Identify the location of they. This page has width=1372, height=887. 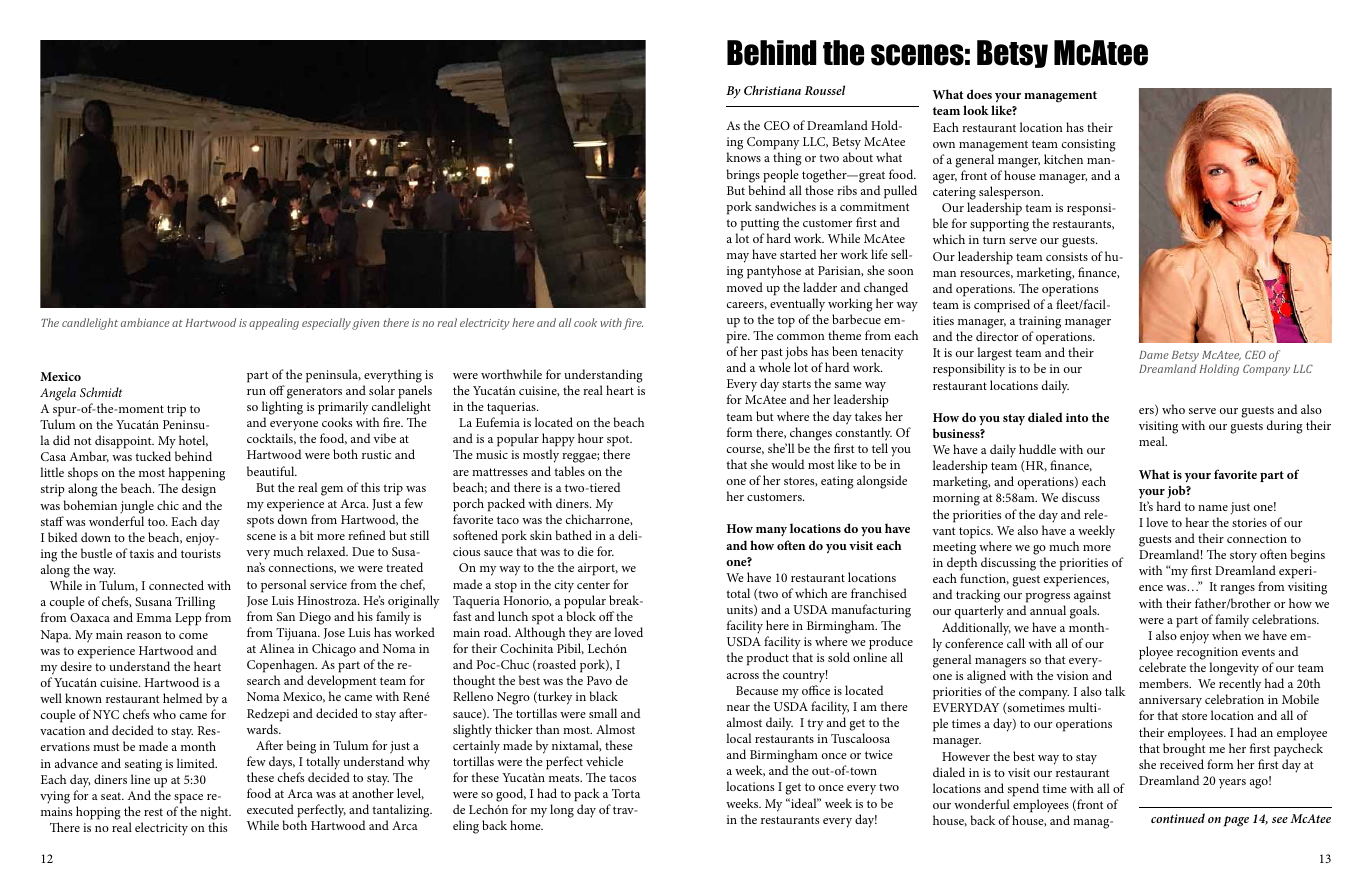
(580, 634).
